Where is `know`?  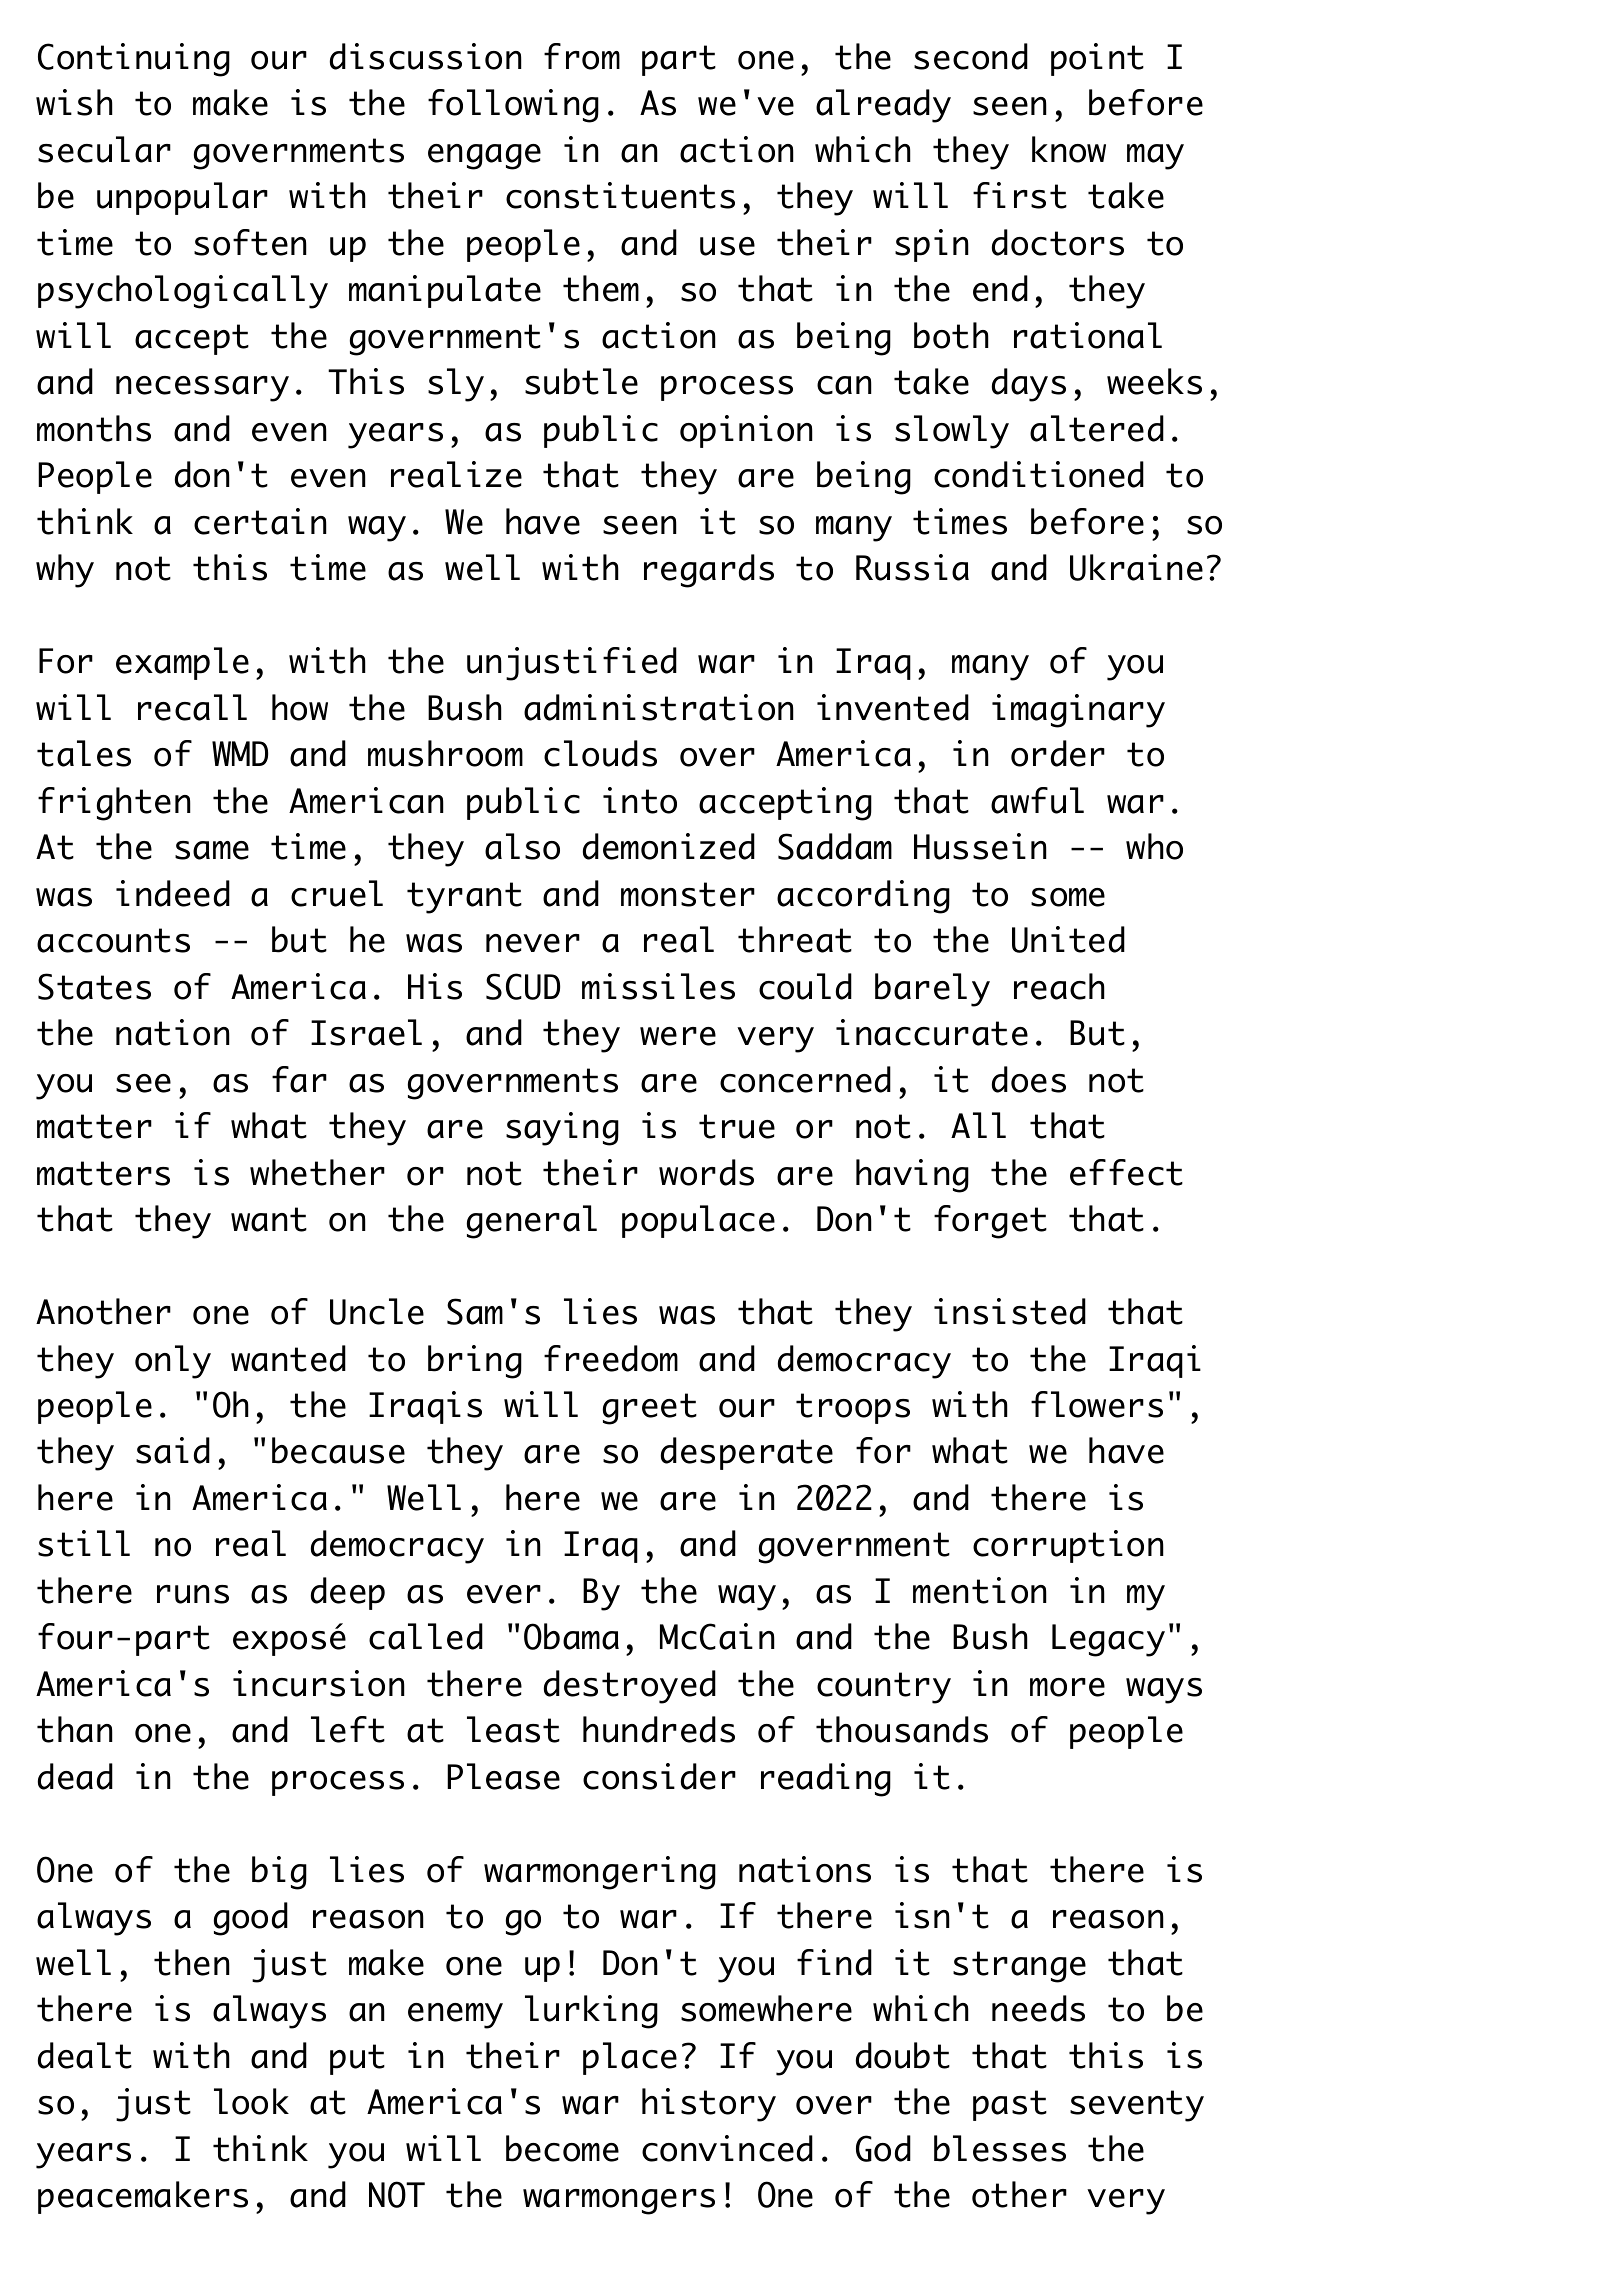 know is located at coordinates (1069, 149).
